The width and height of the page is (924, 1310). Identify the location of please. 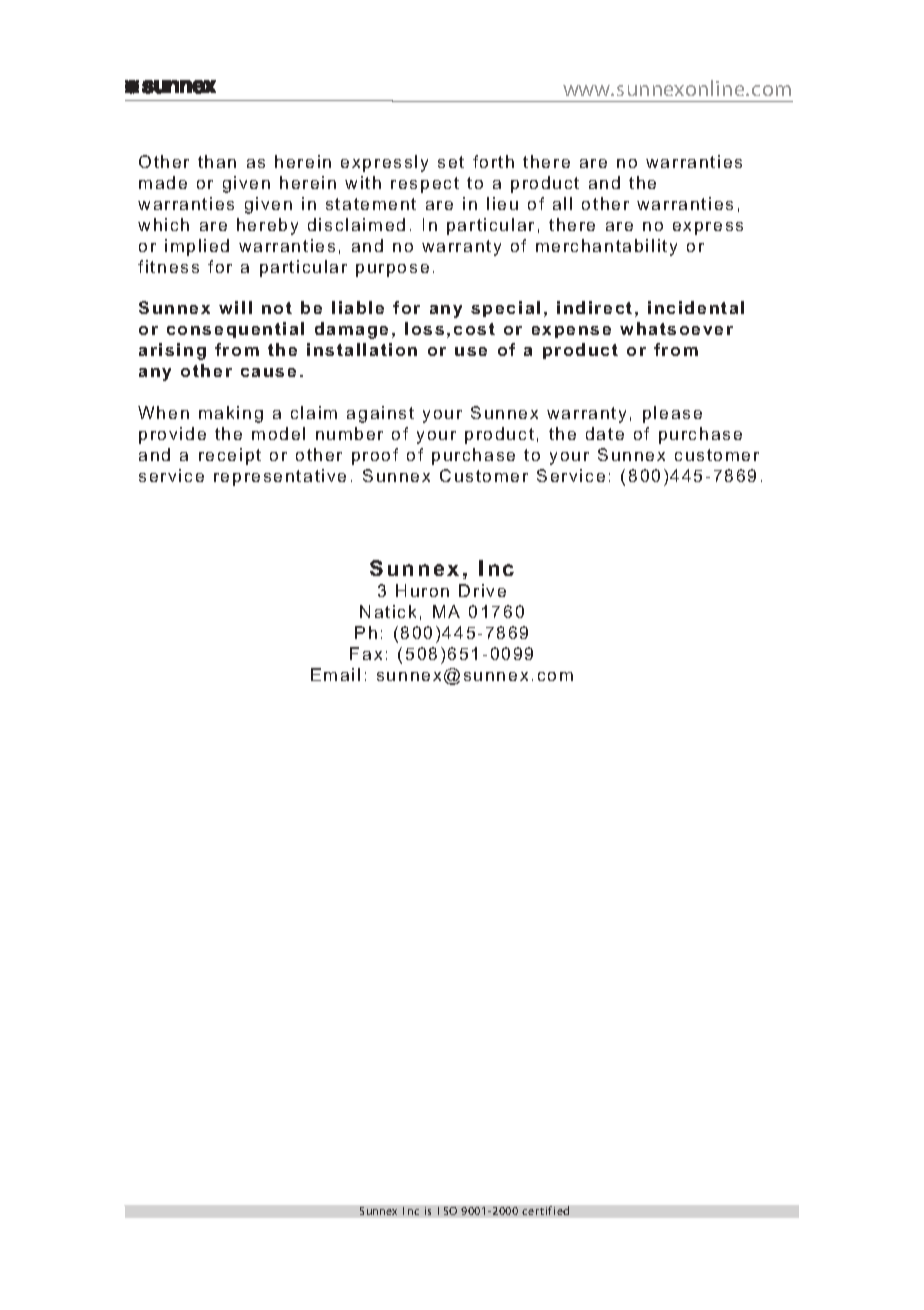
(672, 414).
